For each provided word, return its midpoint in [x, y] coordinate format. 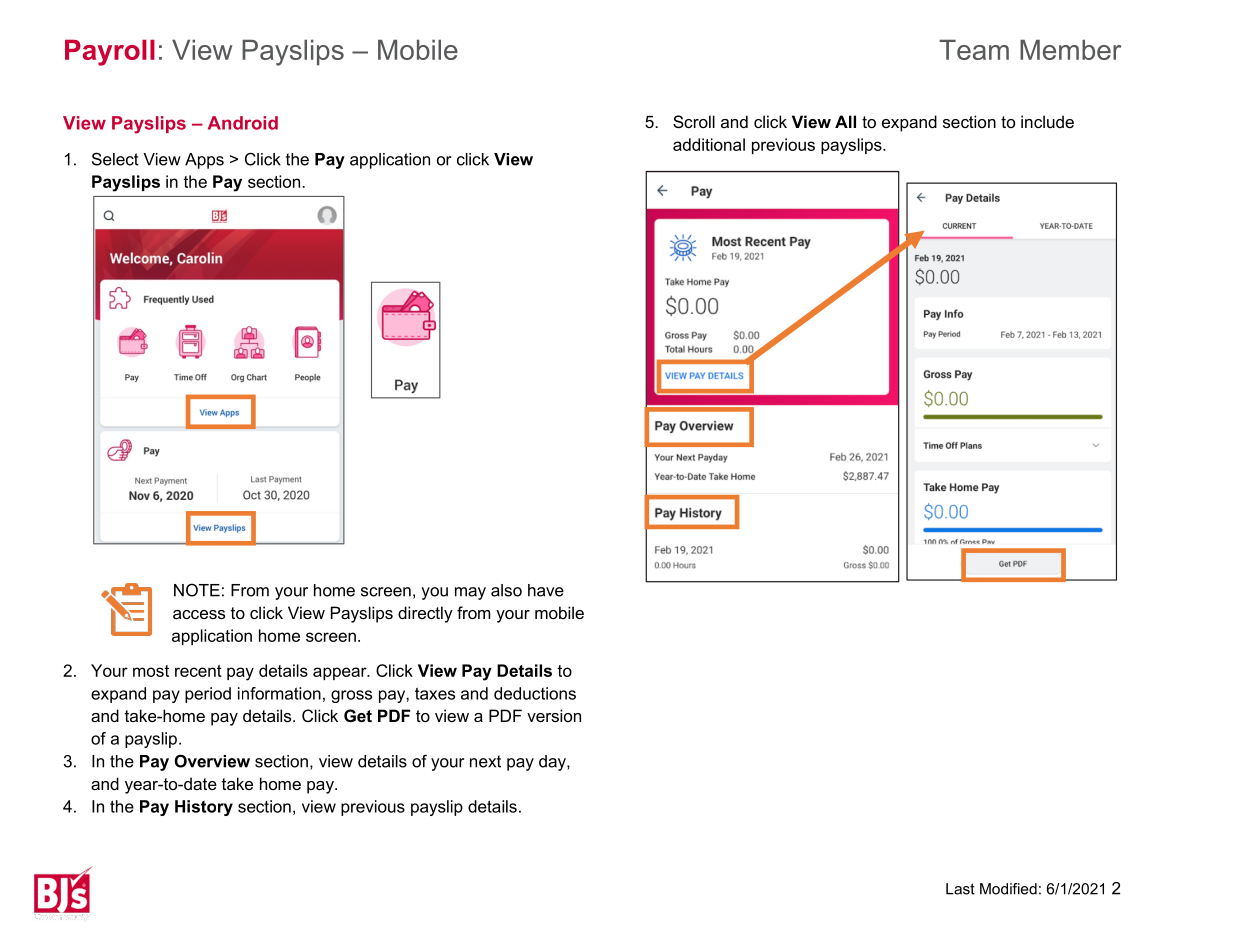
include [1047, 121]
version [554, 715]
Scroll [694, 121]
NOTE [197, 590]
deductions [535, 693]
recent [198, 671]
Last [960, 889]
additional [709, 144]
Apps [204, 161]
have [546, 590]
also [506, 590]
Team [974, 49]
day [553, 763]
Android [243, 123]
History [204, 808]
